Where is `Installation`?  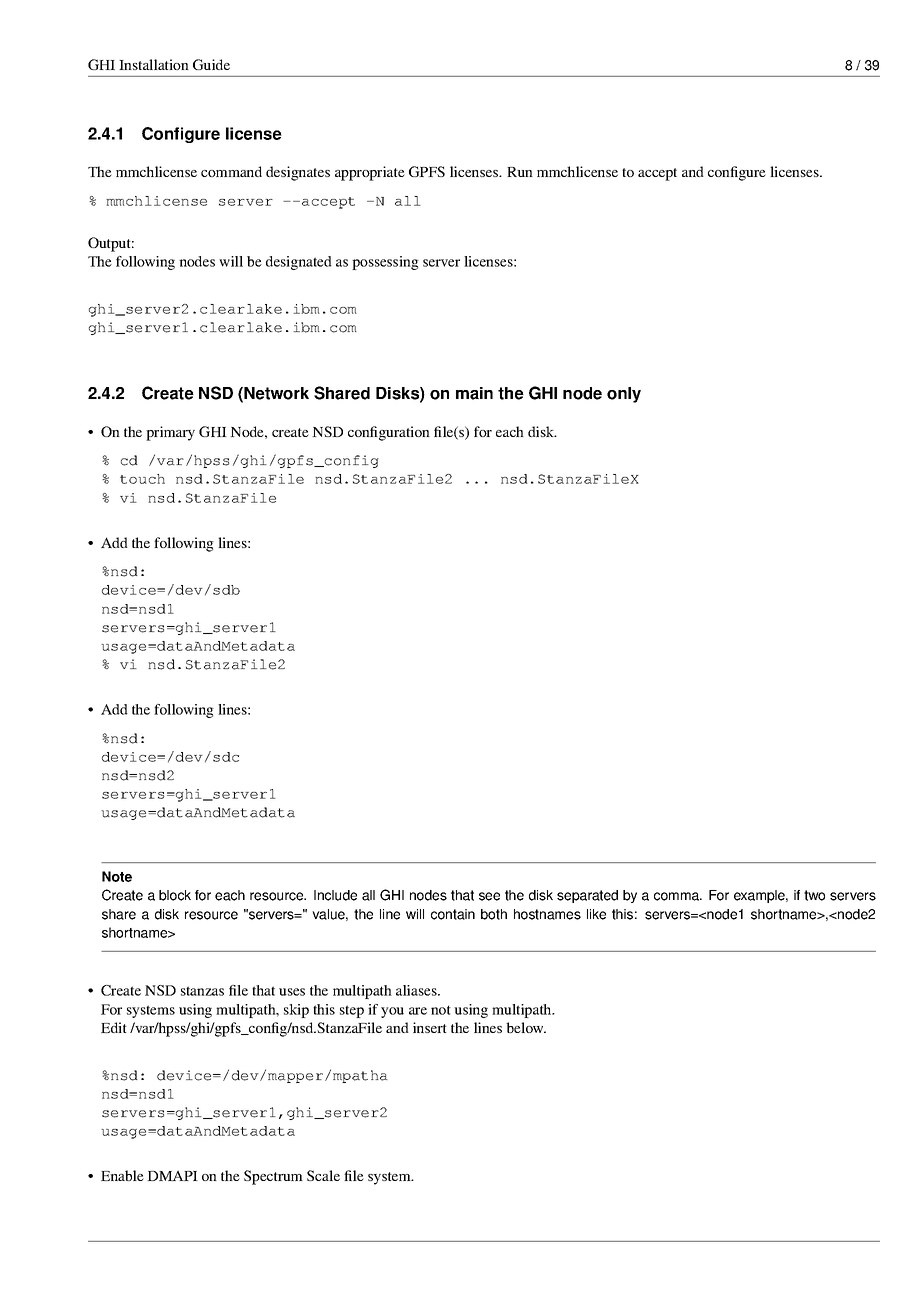
Installation is located at coordinates (154, 64).
